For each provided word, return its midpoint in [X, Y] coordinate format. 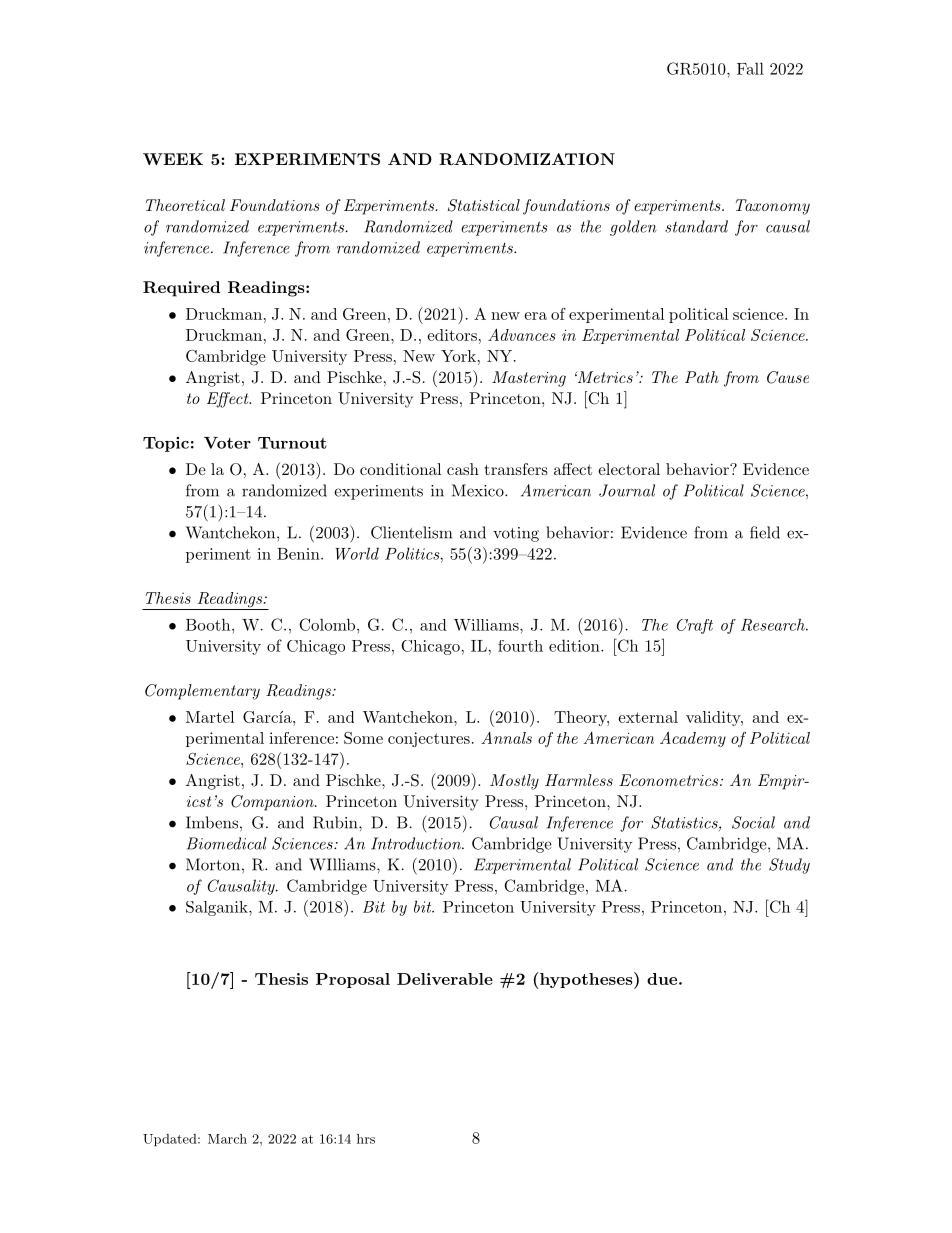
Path [702, 377]
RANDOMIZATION [527, 159]
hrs [366, 1139]
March [227, 1139]
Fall [750, 68]
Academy [693, 739]
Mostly [514, 782]
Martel [210, 717]
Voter [227, 443]
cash [463, 469]
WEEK [173, 159]
